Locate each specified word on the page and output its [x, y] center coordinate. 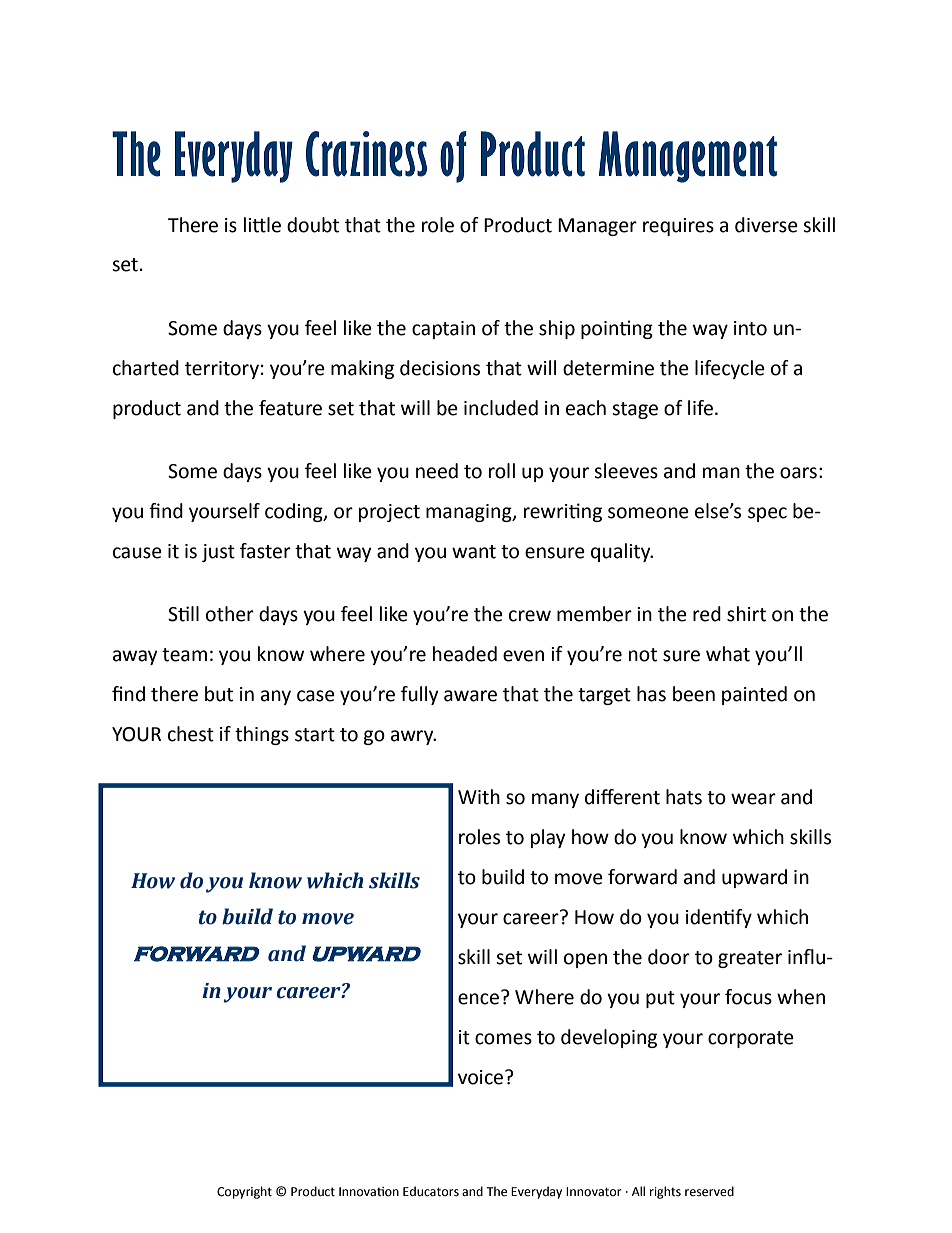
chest [191, 734]
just [218, 553]
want [474, 552]
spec [767, 514]
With [479, 797]
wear [753, 799]
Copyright [244, 1192]
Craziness [366, 154]
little [262, 225]
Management [688, 157]
